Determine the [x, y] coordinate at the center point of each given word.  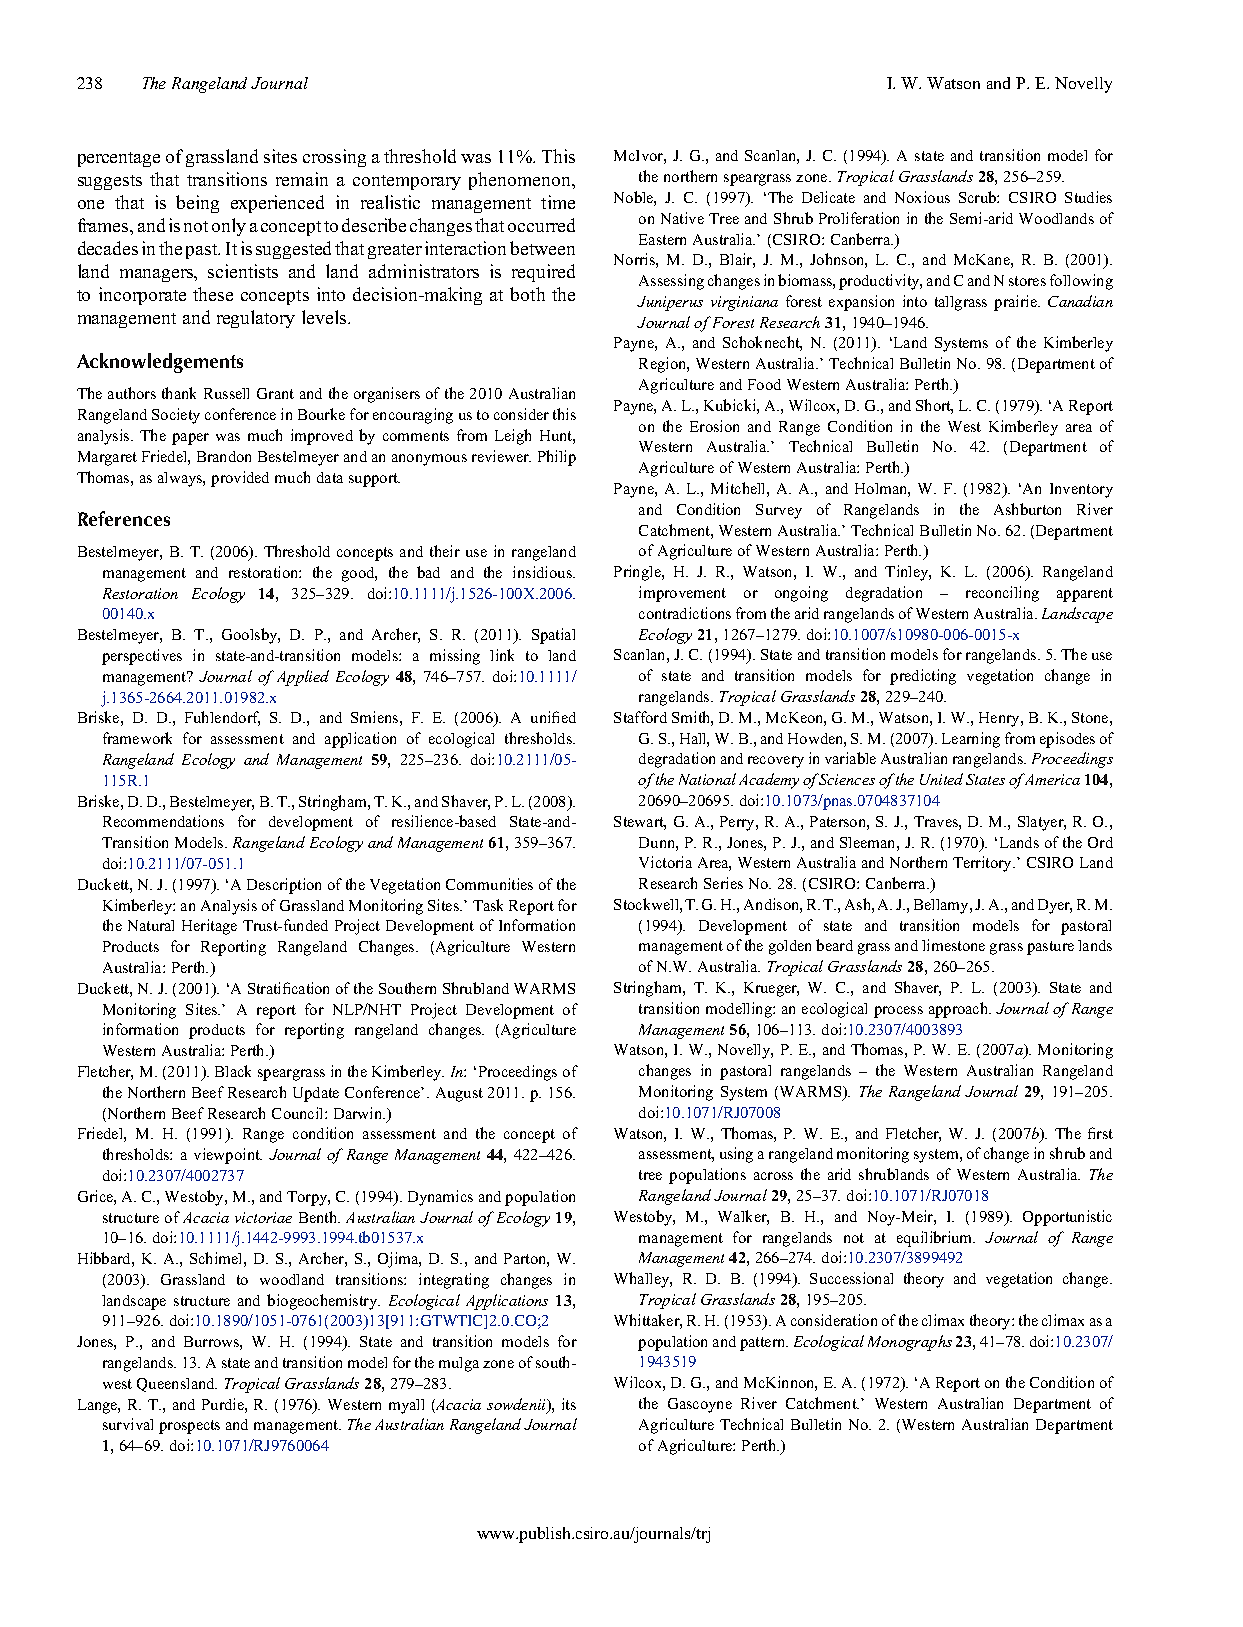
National [707, 779]
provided [240, 479]
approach [959, 1010]
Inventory [1081, 490]
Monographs [910, 1343]
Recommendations [163, 821]
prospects [189, 1427]
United [941, 779]
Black [233, 1071]
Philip [557, 458]
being [197, 204]
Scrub [978, 197]
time [558, 202]
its [569, 1404]
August [459, 1094]
